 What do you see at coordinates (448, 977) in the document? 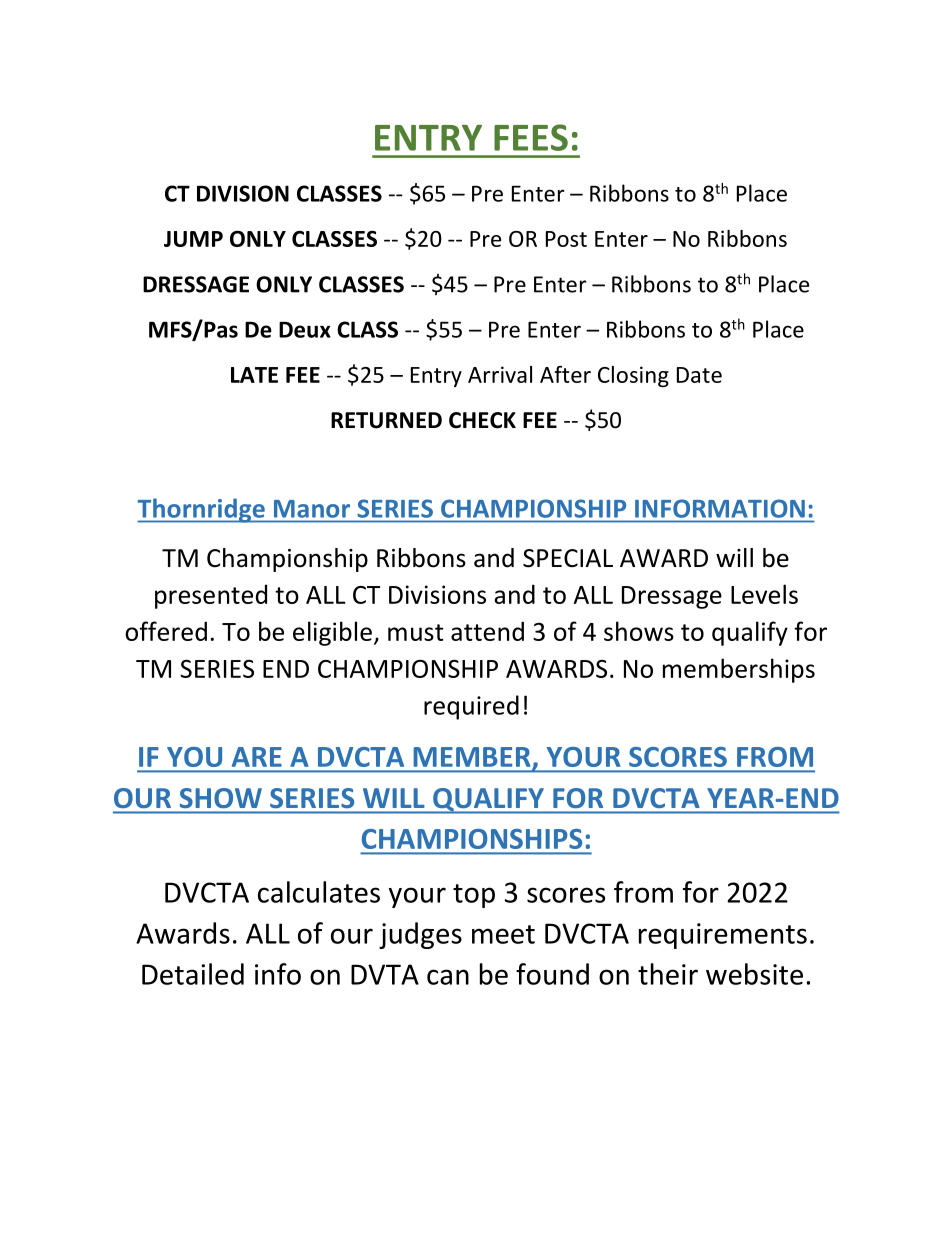
I see `can` at bounding box center [448, 977].
